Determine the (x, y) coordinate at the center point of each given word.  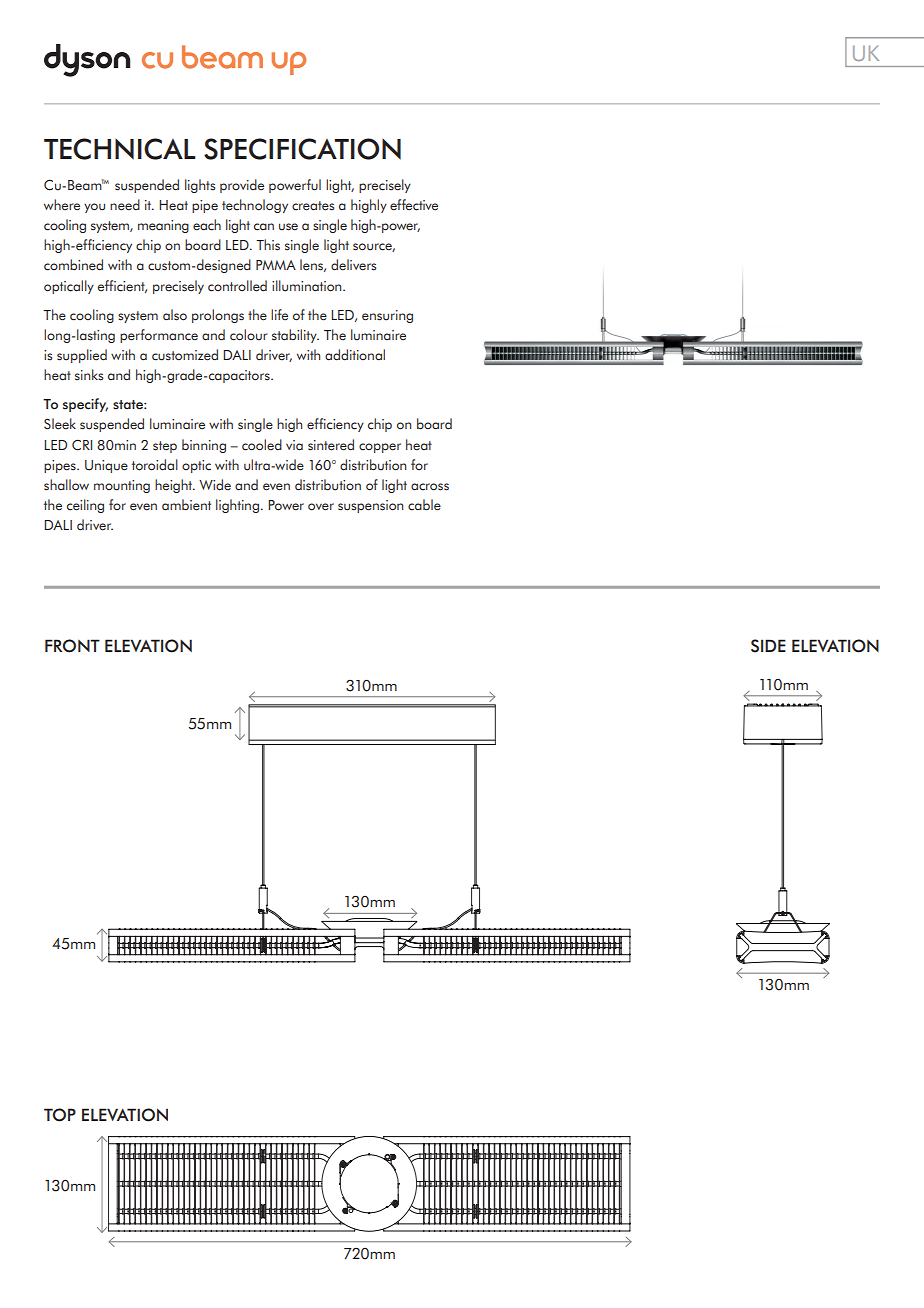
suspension (370, 506)
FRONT (72, 646)
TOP (60, 1115)
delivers (354, 265)
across (430, 487)
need (125, 205)
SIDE (768, 646)
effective (414, 205)
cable (424, 505)
